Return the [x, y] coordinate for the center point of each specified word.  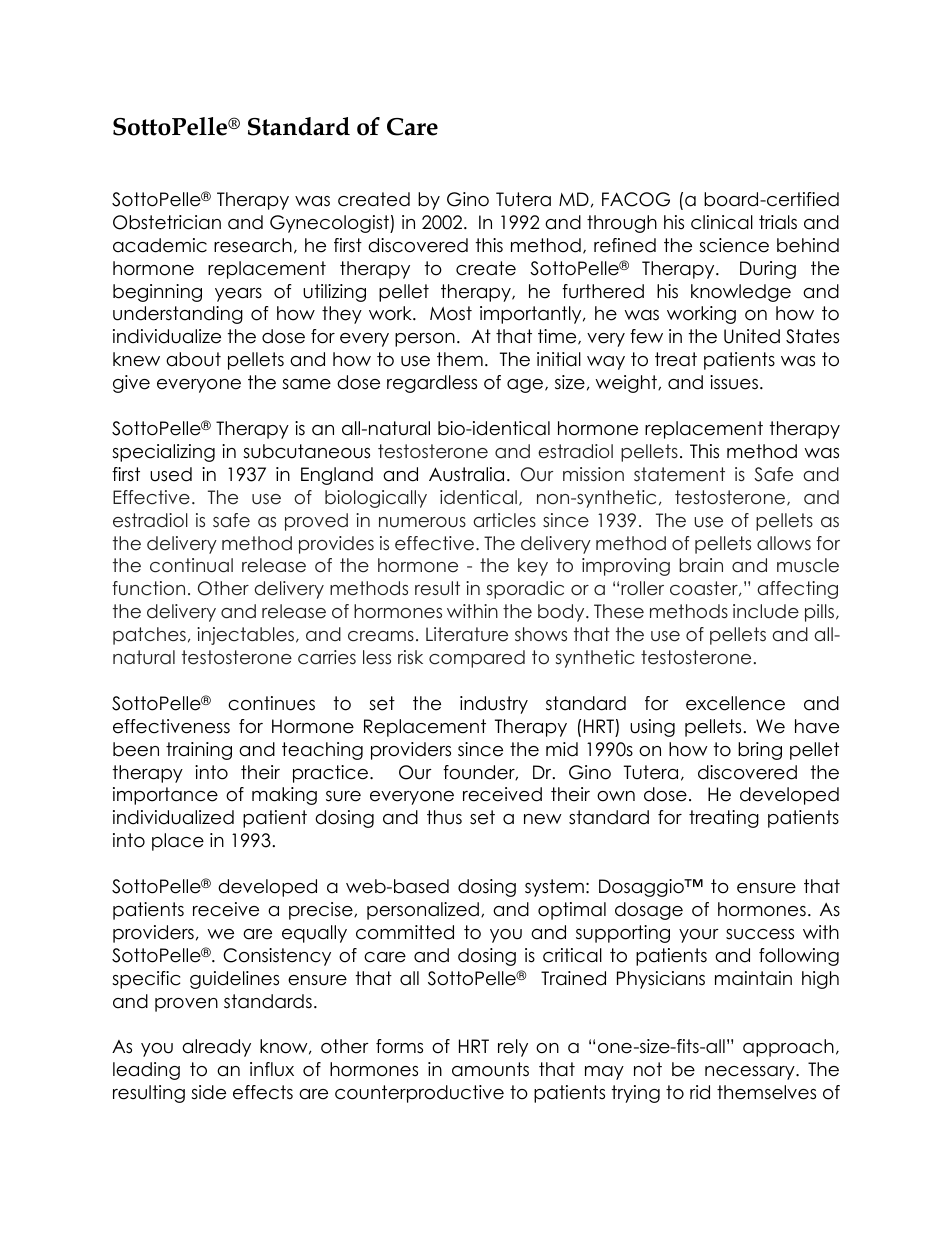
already [216, 1048]
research [253, 245]
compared [477, 659]
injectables [247, 636]
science [734, 245]
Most [451, 313]
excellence [735, 703]
